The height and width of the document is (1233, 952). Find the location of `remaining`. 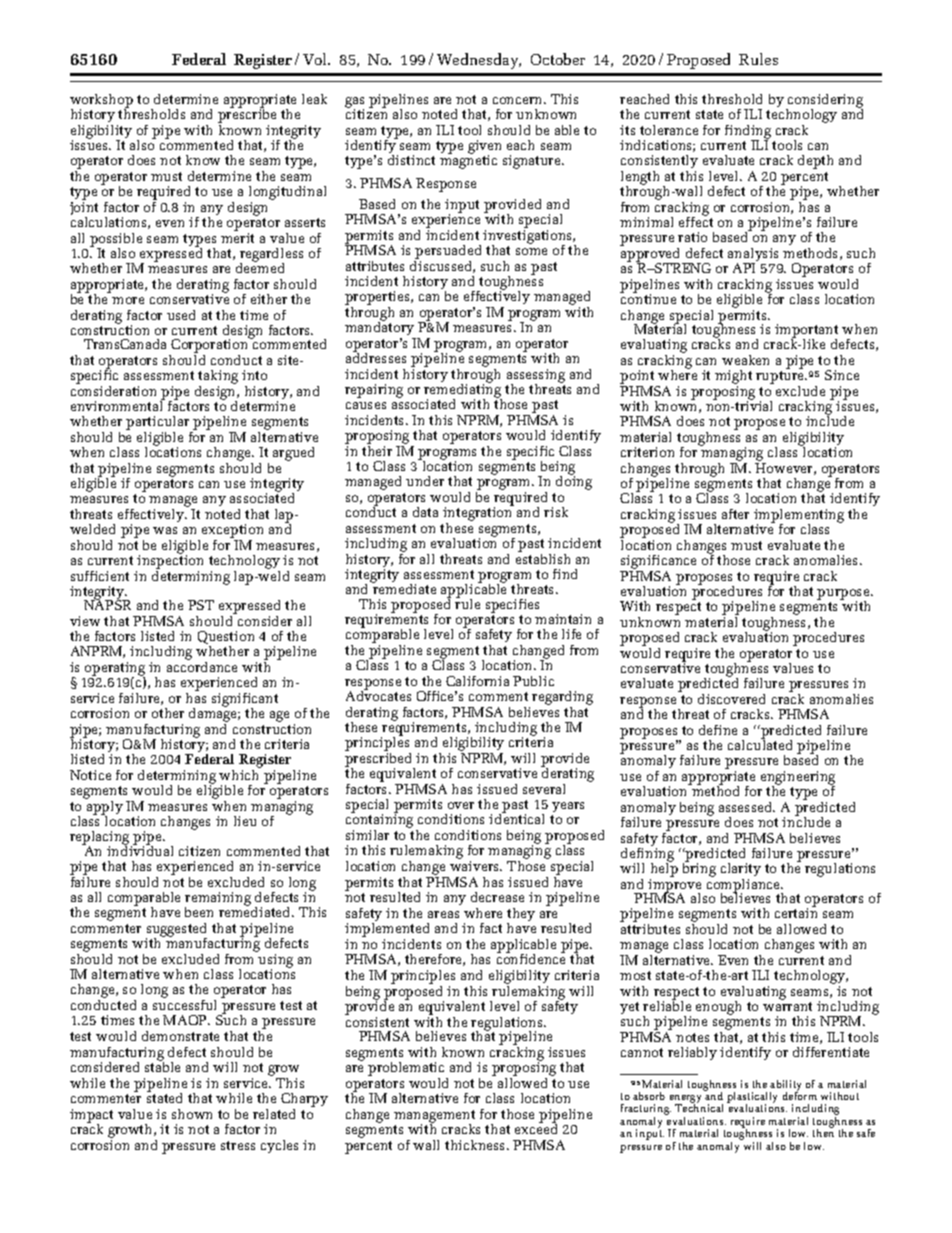

remaining is located at coordinates (218, 900).
